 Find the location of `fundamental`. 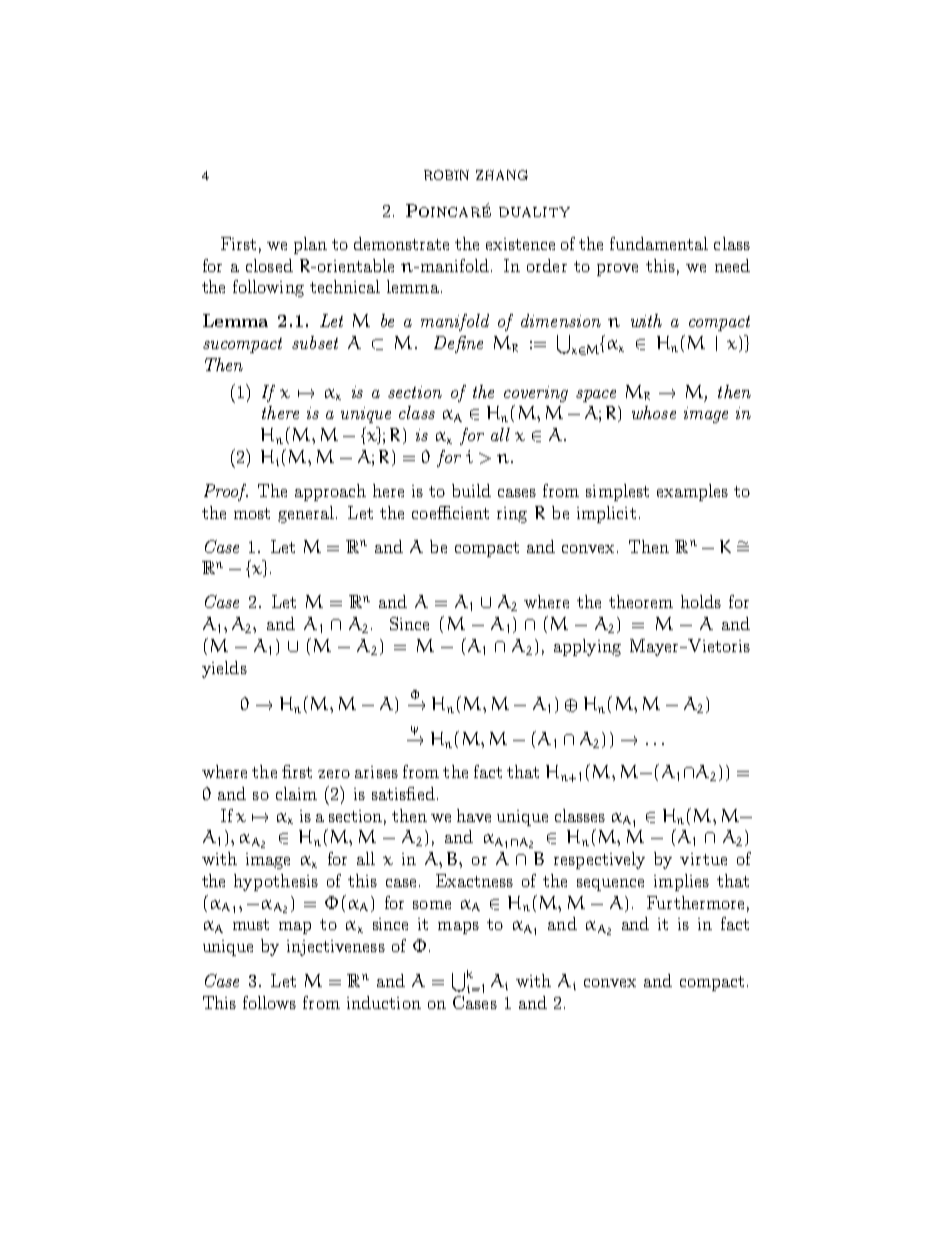

fundamental is located at coordinates (659, 243).
